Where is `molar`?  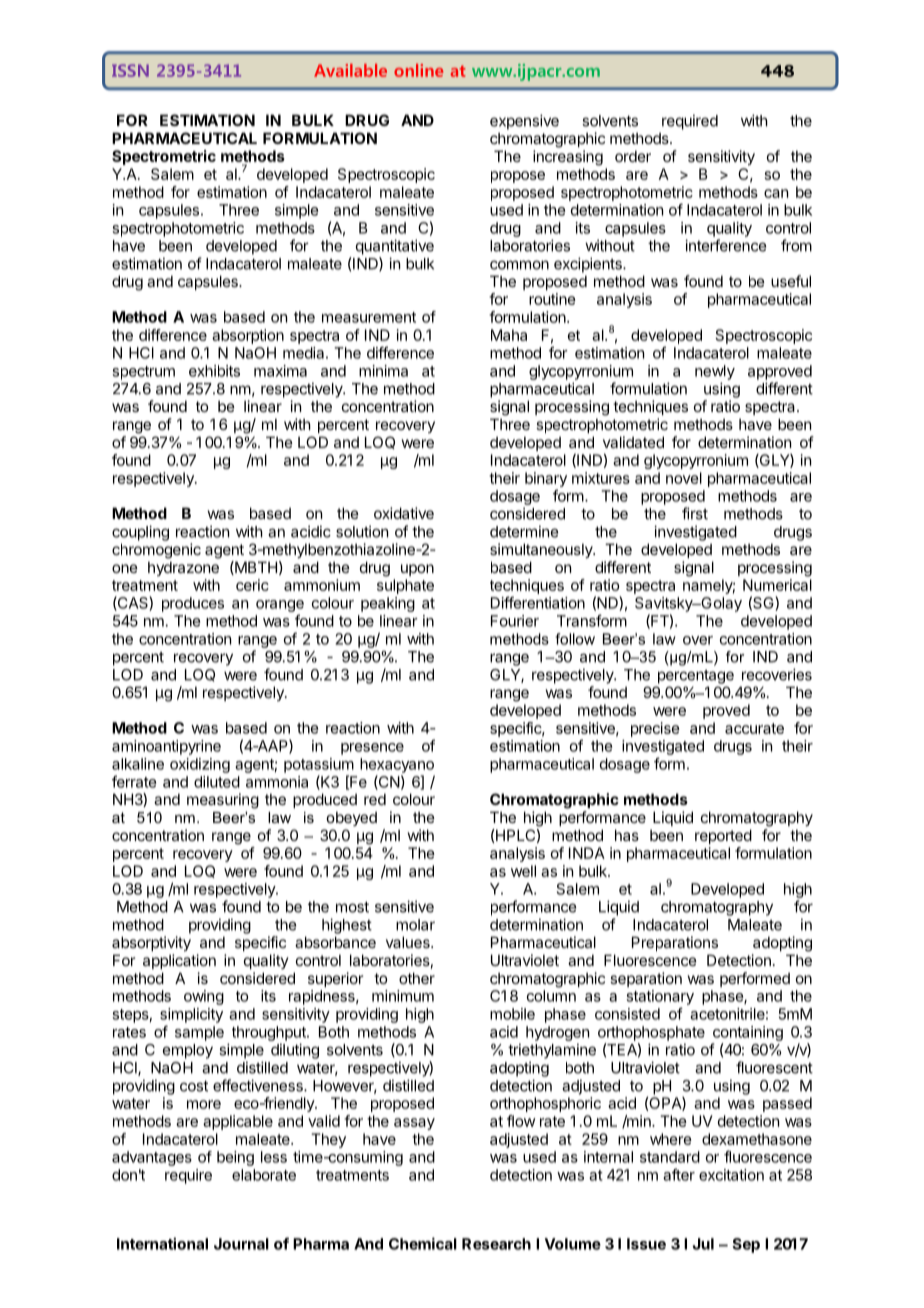
molar is located at coordinates (415, 925).
